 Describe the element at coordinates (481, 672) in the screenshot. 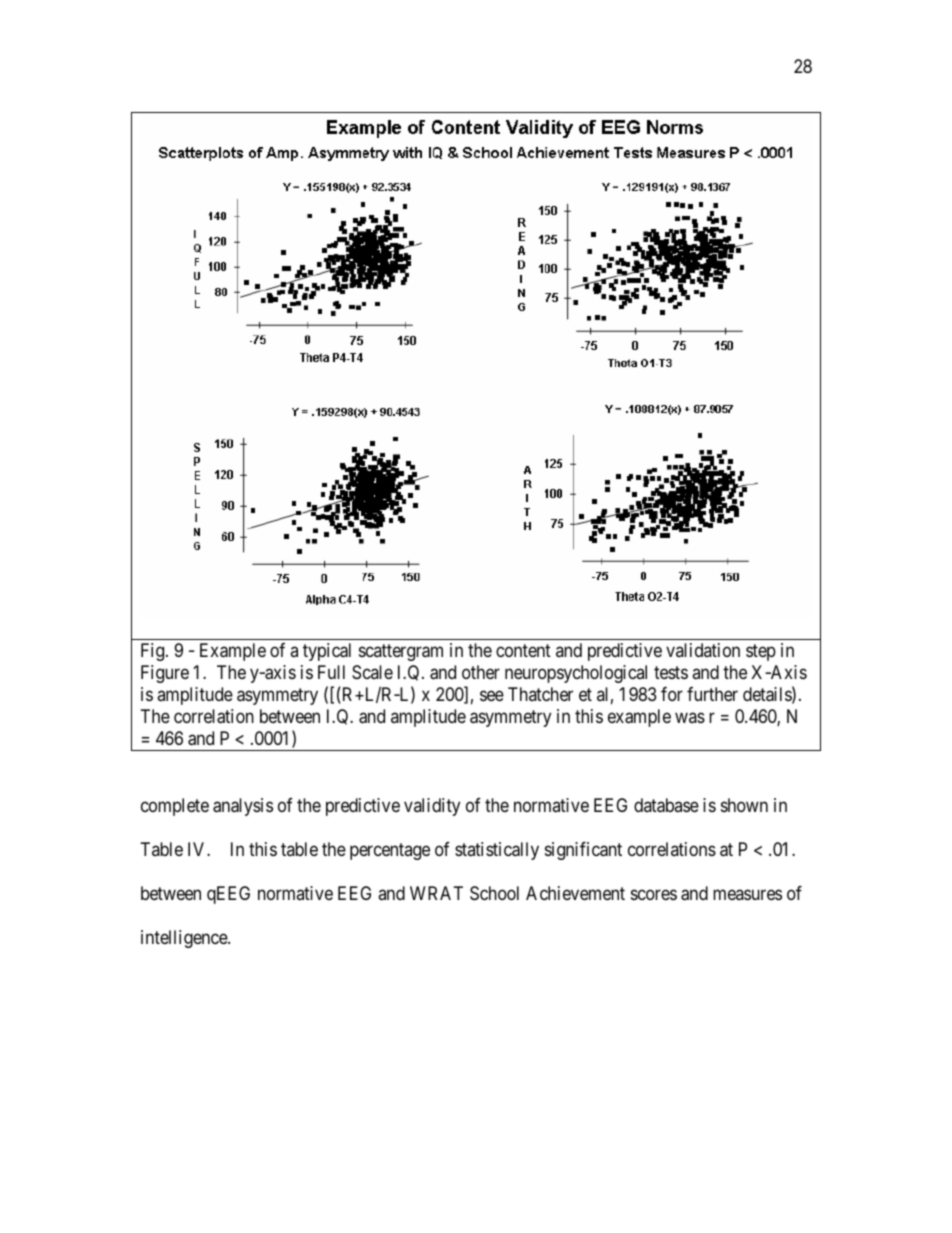

I see `other` at that location.
